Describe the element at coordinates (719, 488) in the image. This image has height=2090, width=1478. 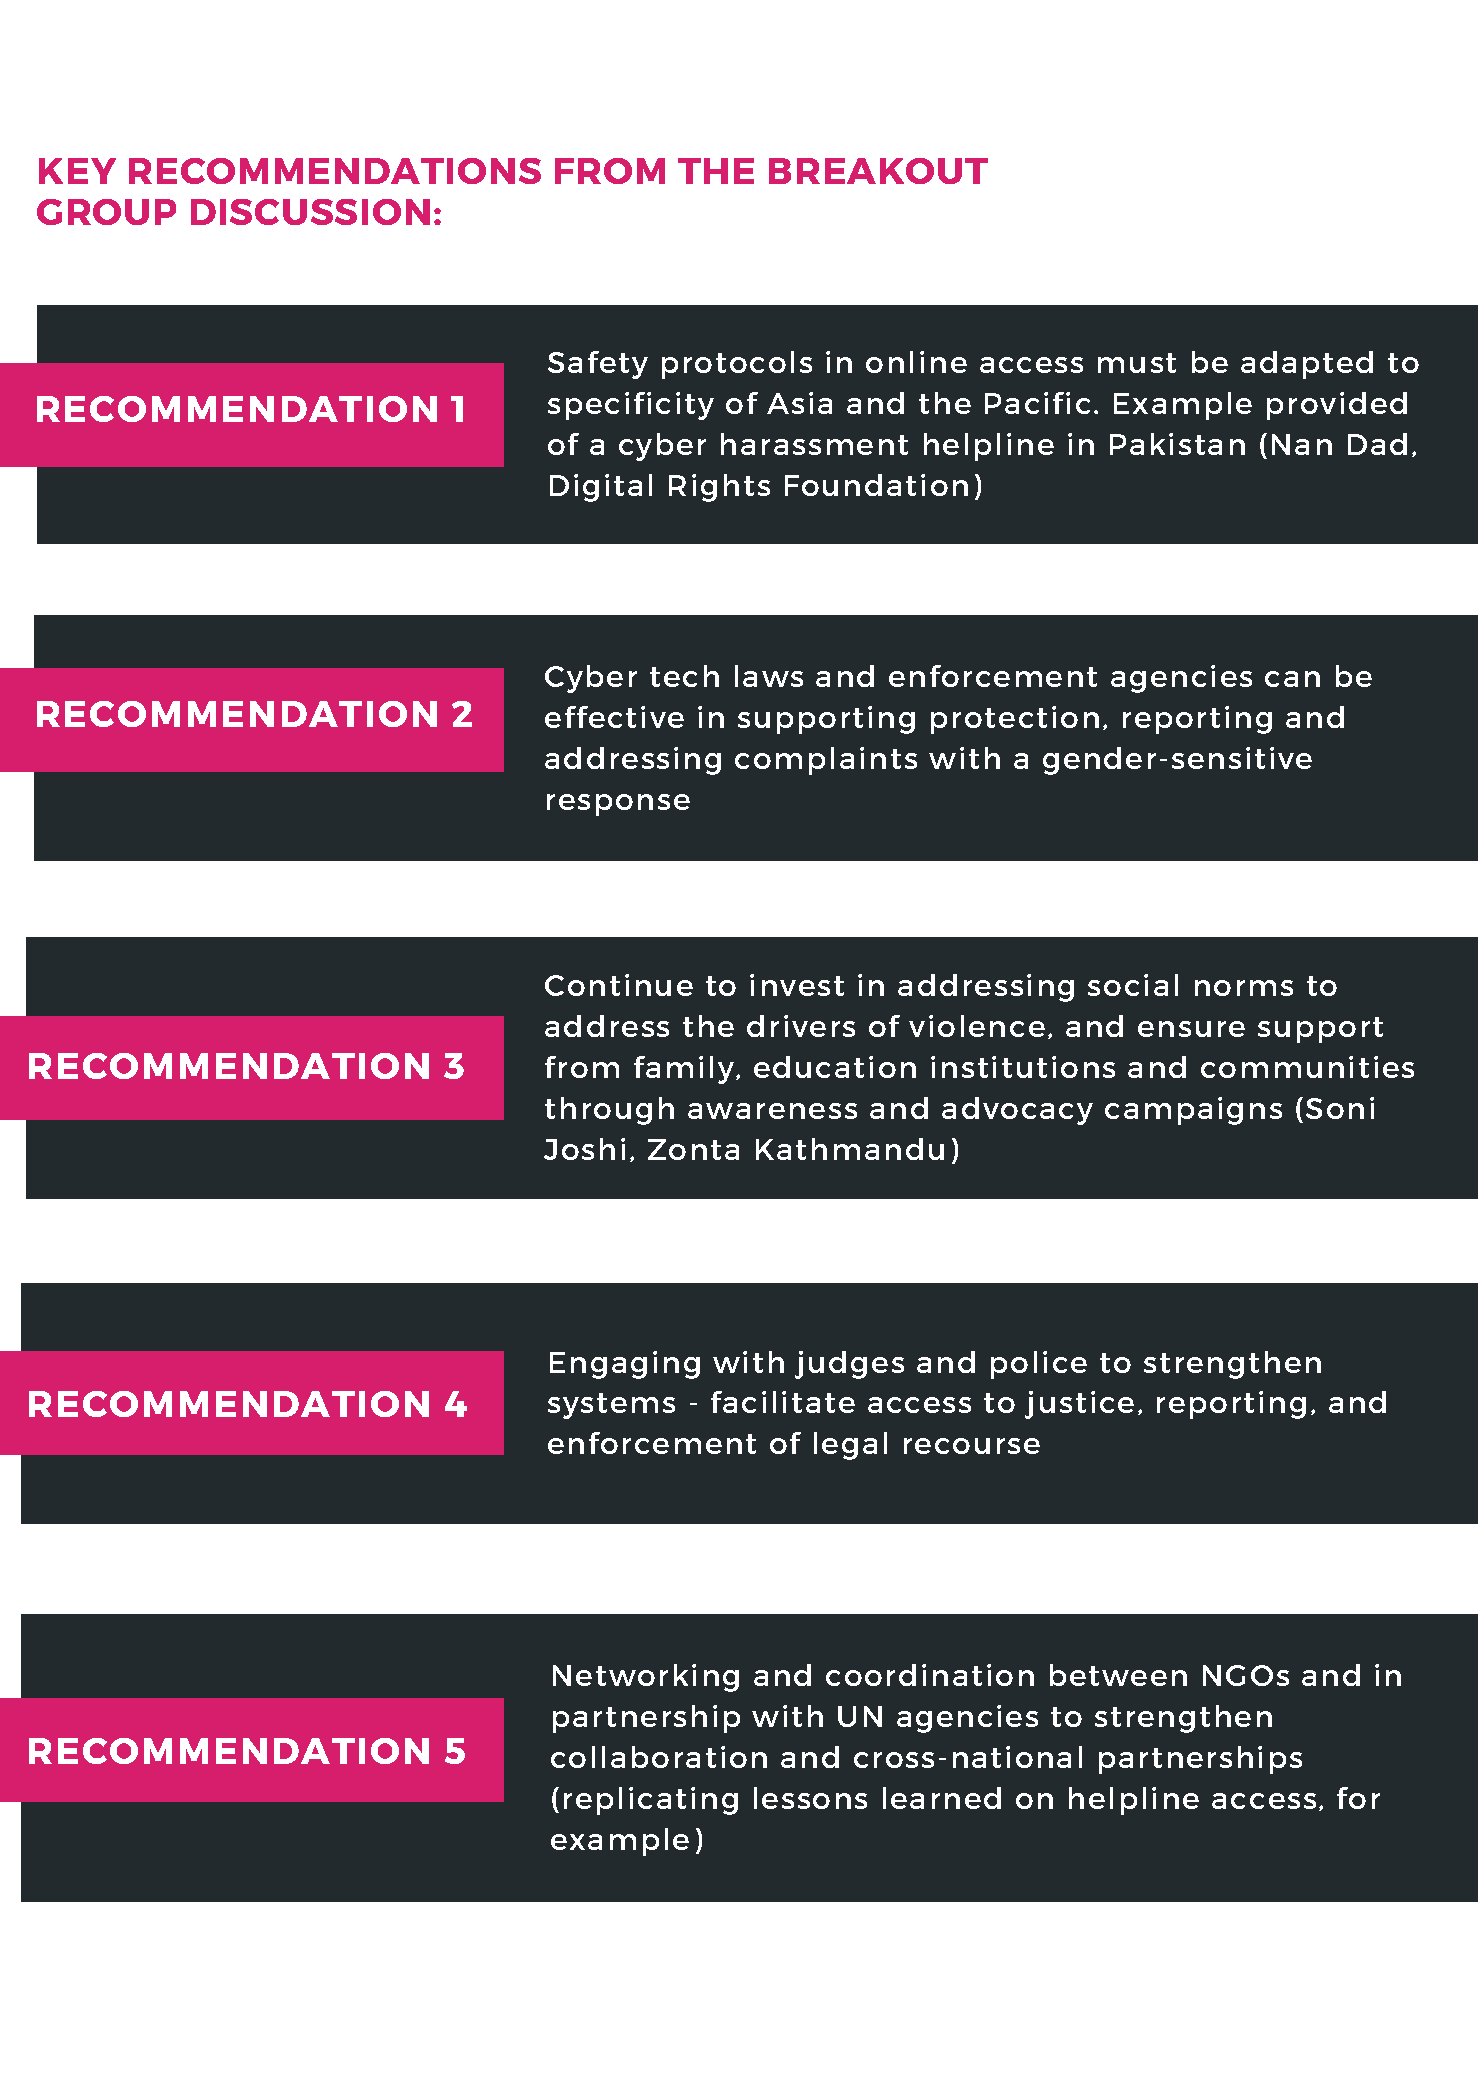
I see `Rights` at that location.
